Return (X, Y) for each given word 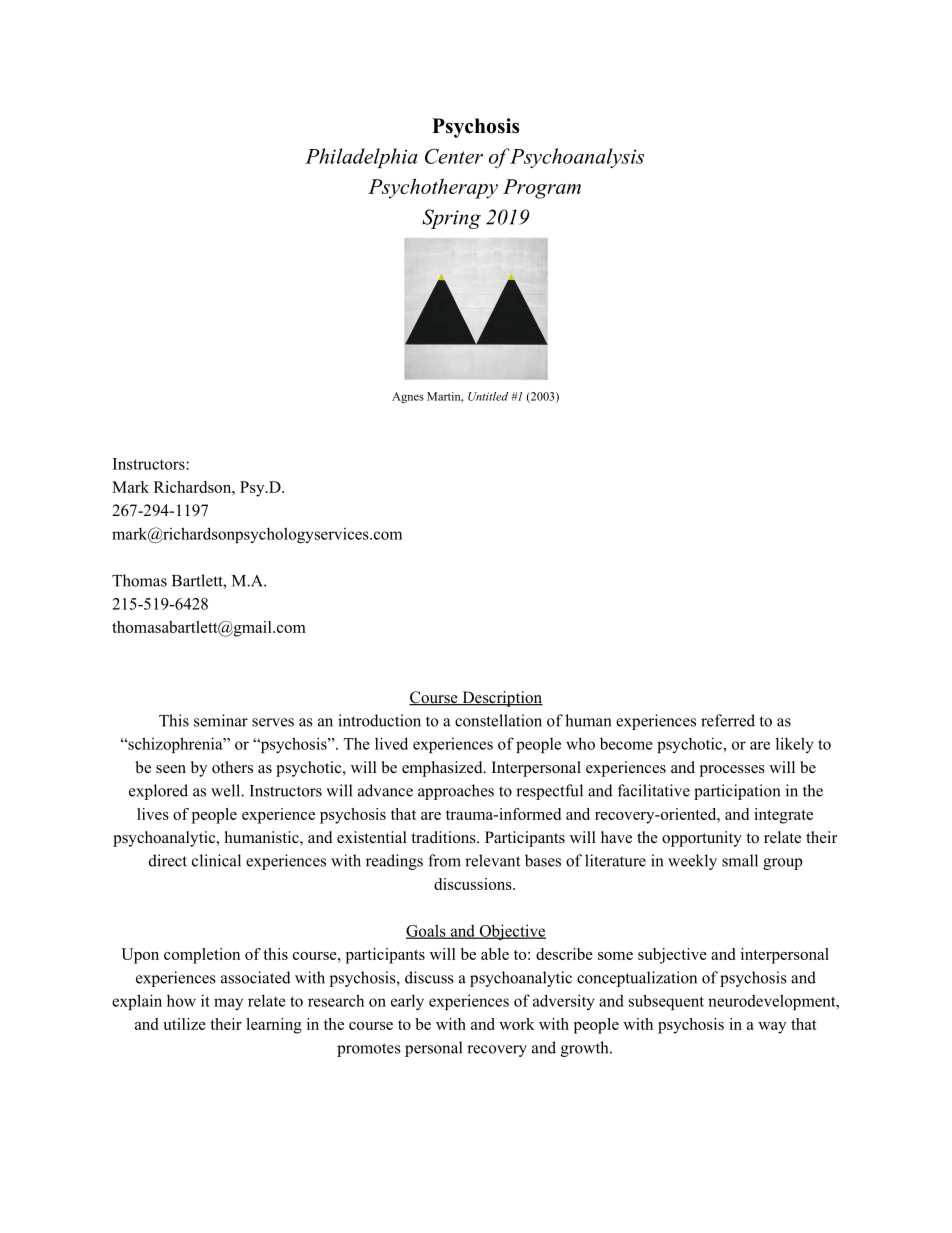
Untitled (488, 396)
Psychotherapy (433, 188)
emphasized (443, 769)
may (228, 1004)
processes (732, 771)
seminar (221, 720)
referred (728, 720)
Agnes (408, 397)
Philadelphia (361, 158)
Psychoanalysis (577, 158)
